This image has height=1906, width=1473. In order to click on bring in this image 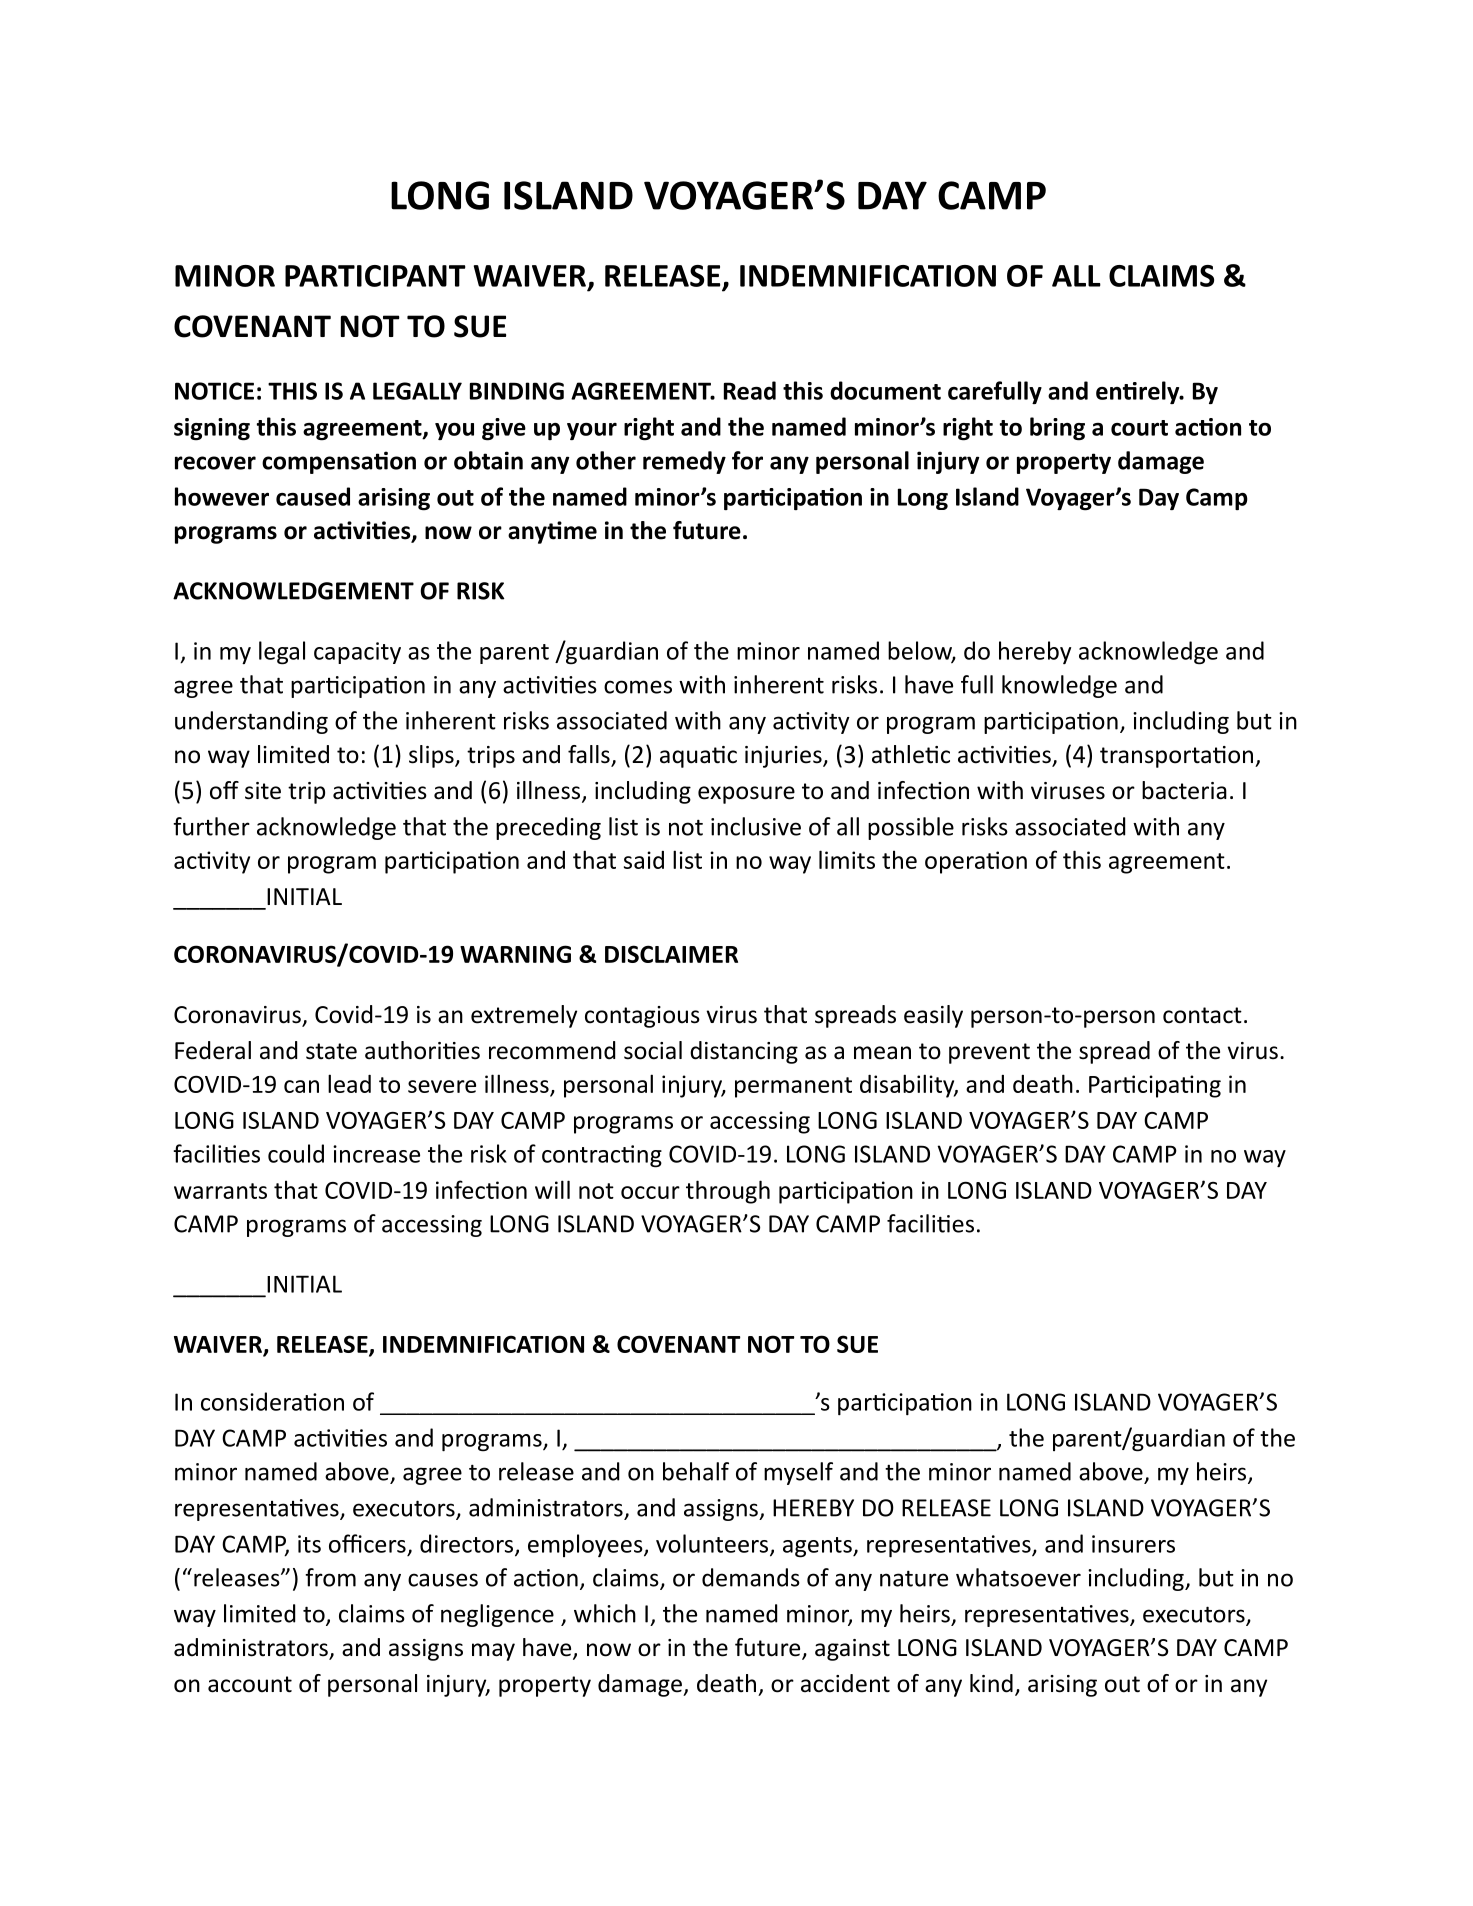, I will do `click(1057, 429)`.
